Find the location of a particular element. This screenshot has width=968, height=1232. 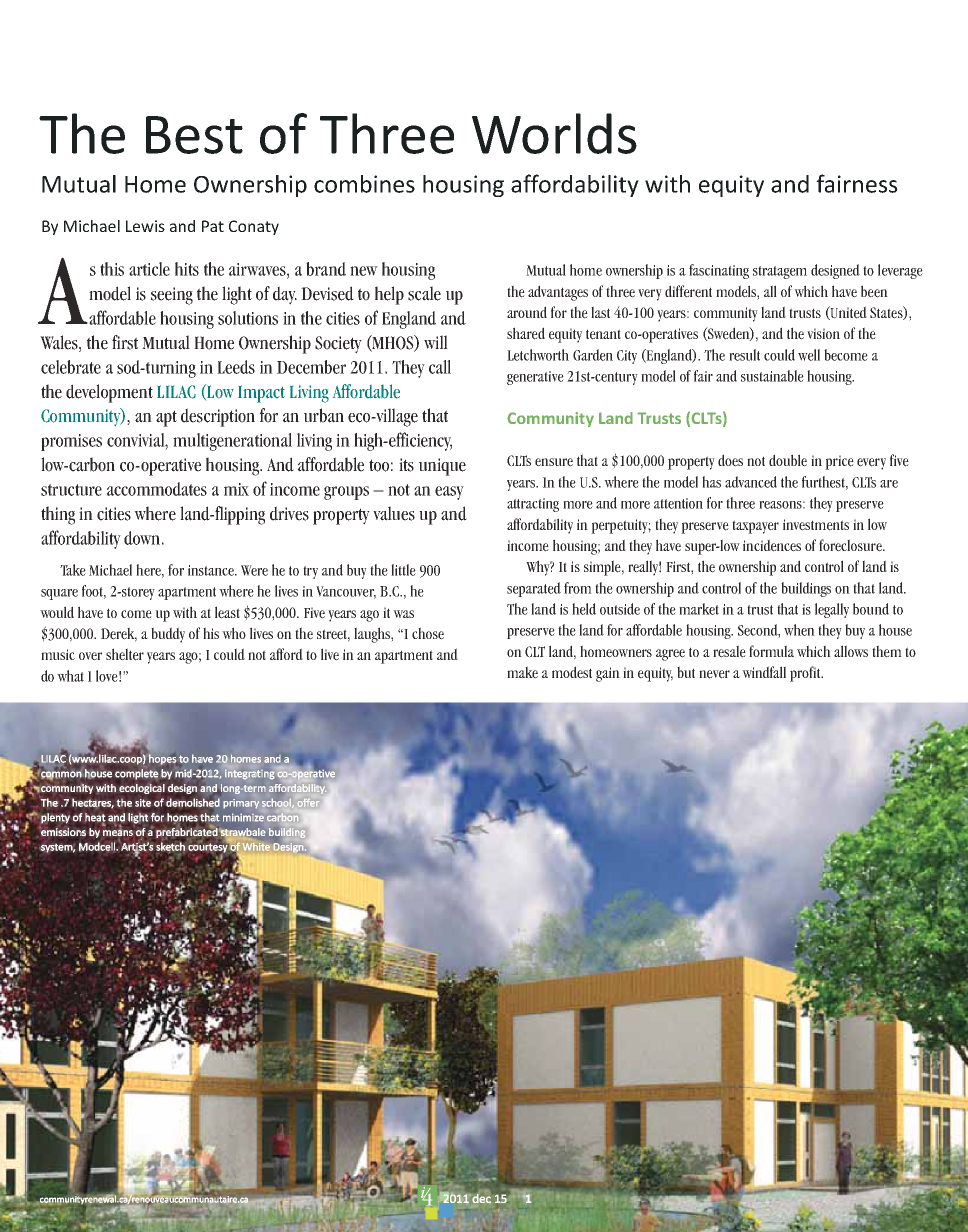

dec is located at coordinates (482, 1197).
